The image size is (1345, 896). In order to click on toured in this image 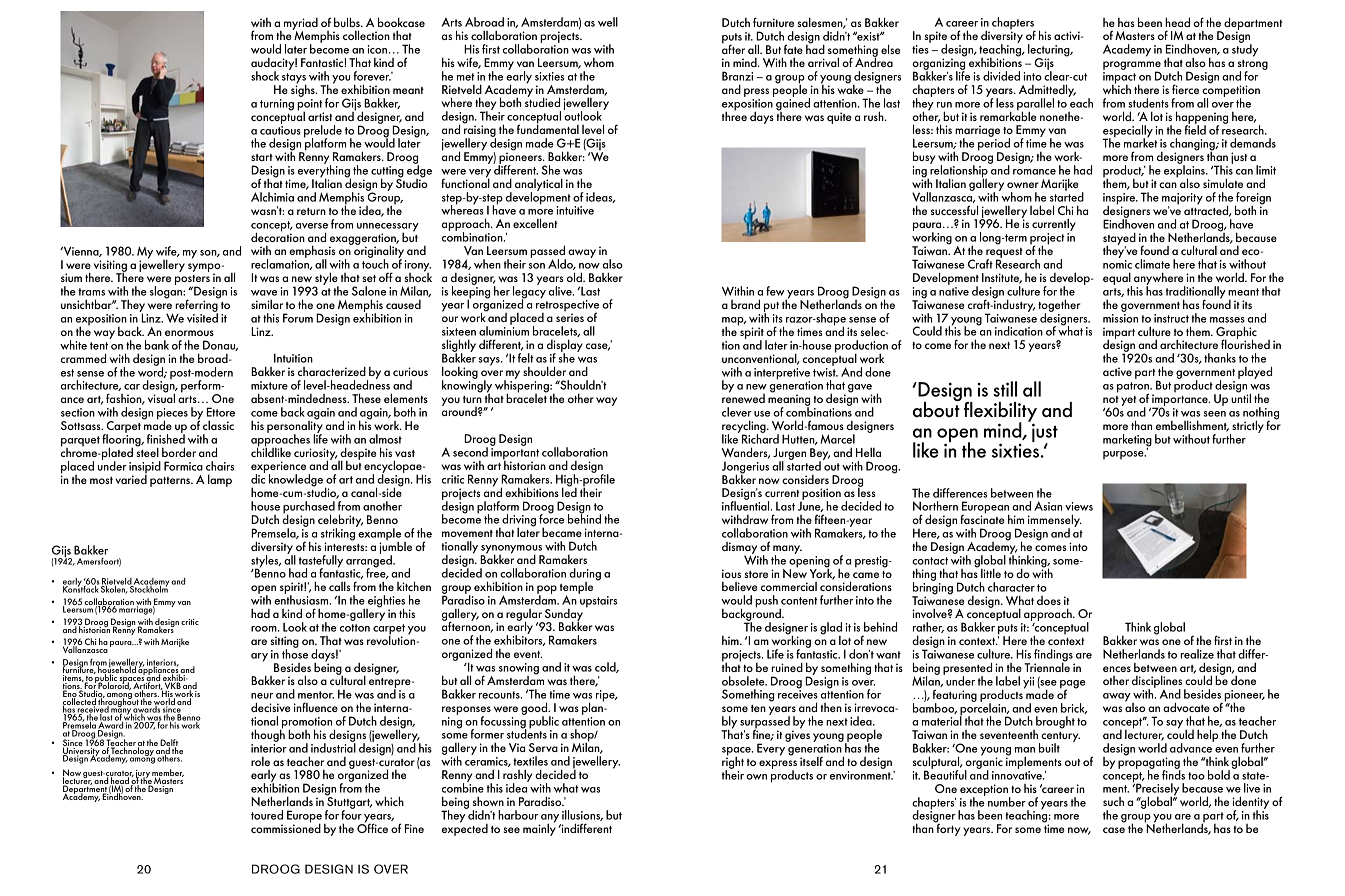, I will do `click(267, 815)`.
